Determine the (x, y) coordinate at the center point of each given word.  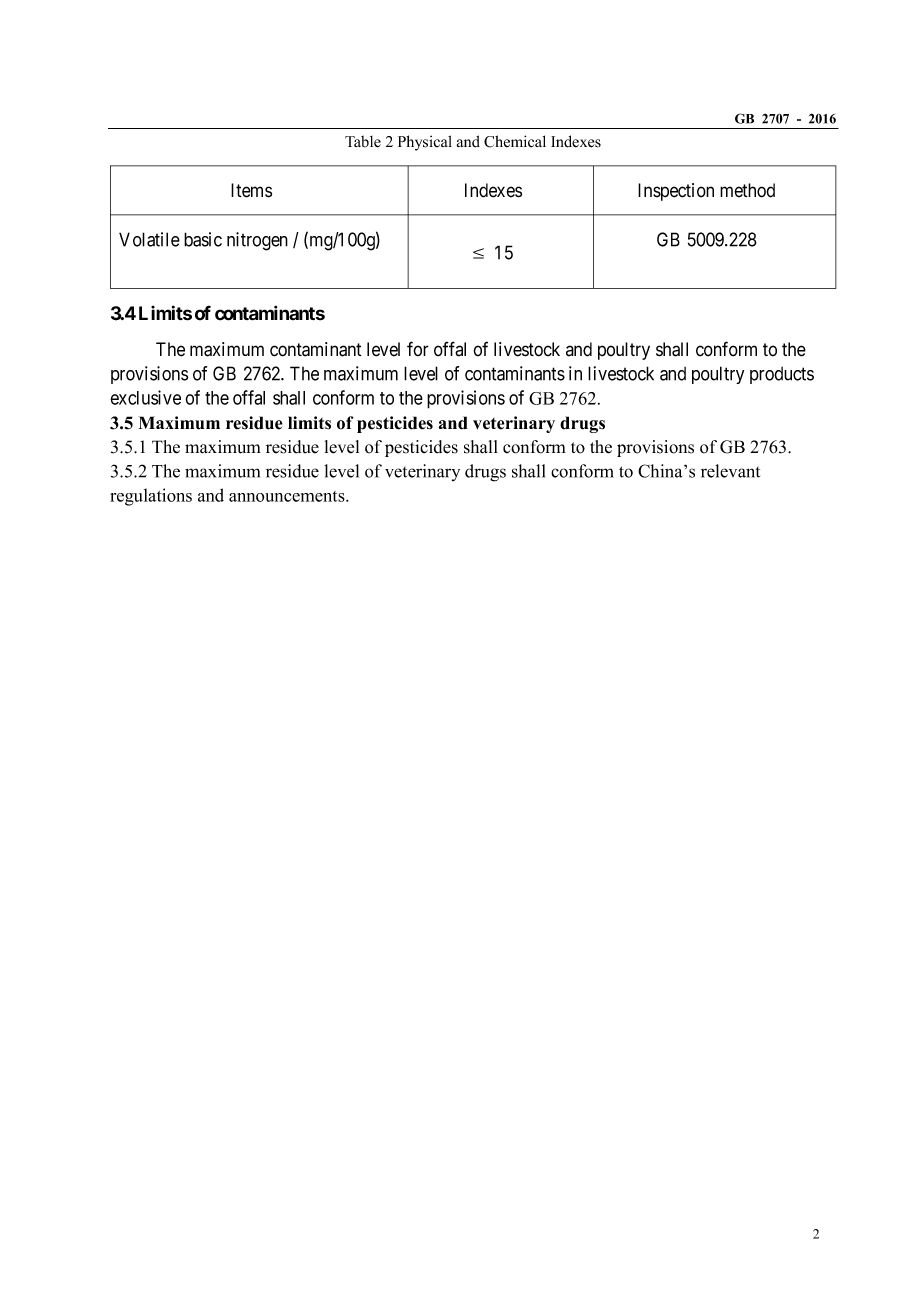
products (782, 375)
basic (203, 239)
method (747, 190)
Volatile (149, 239)
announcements (288, 496)
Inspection (676, 192)
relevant (730, 471)
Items (251, 190)
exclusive (145, 397)
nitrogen (257, 241)
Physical (425, 143)
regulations (151, 497)
